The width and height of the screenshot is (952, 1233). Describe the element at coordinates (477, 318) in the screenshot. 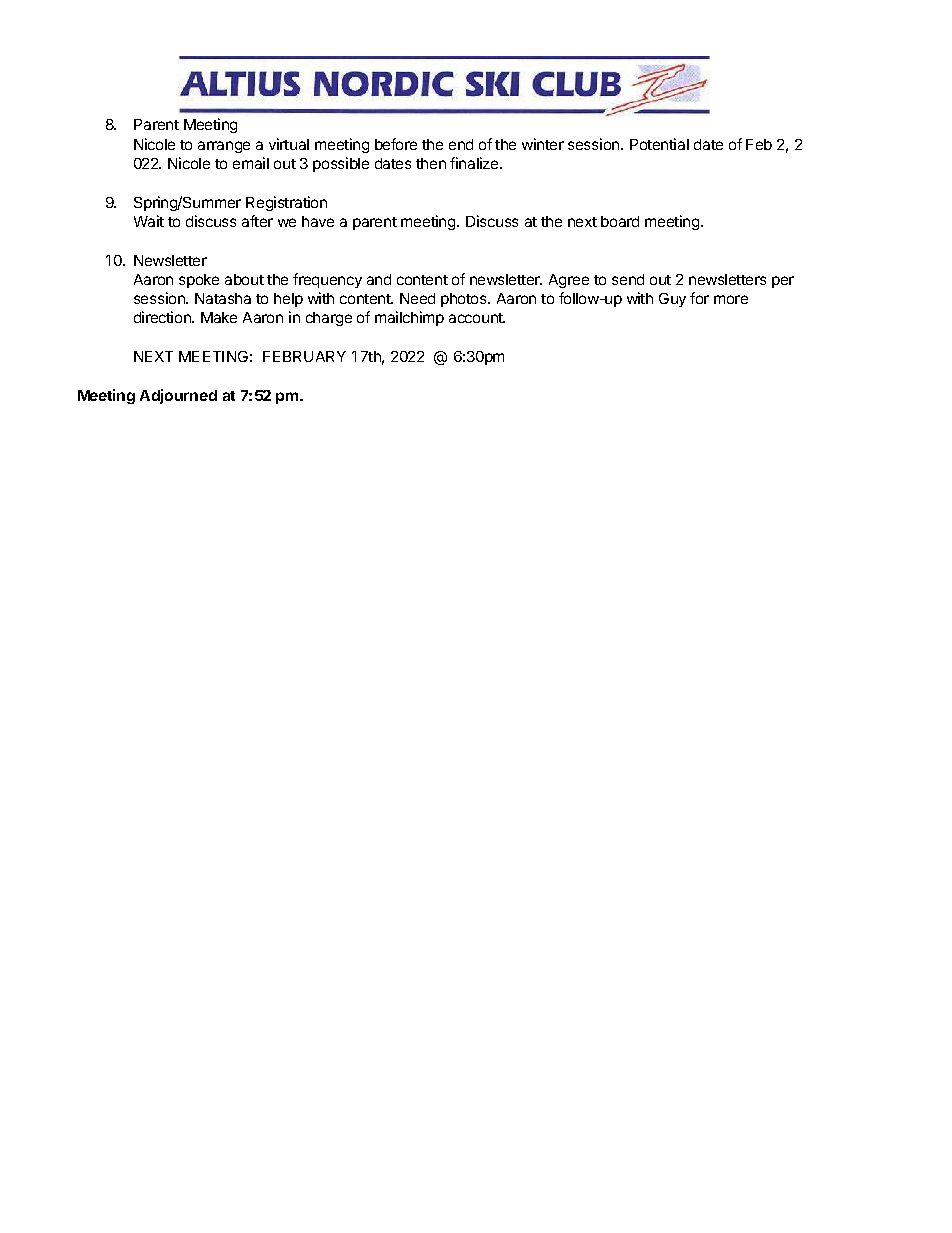

I see `account` at that location.
